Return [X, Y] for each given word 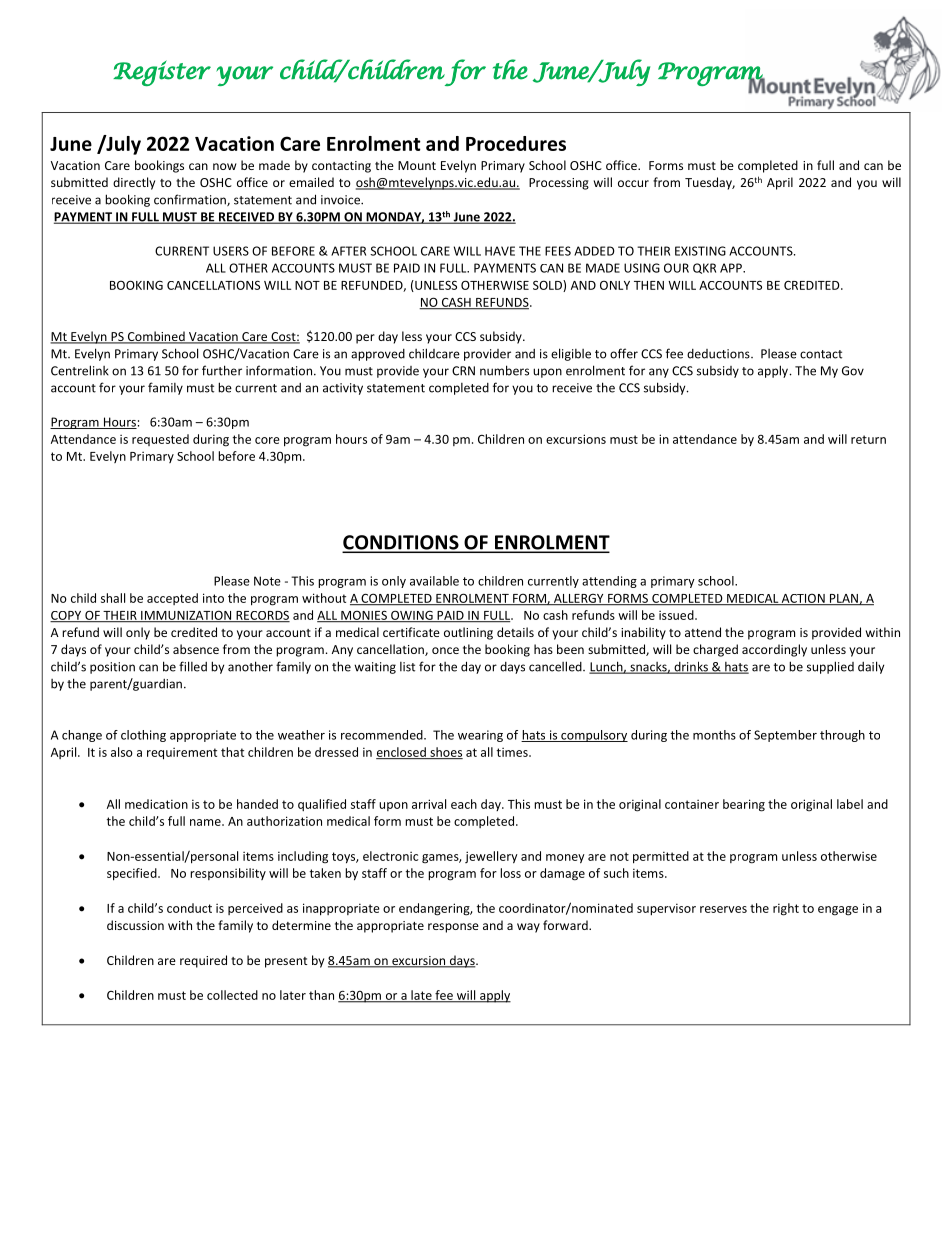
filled [193, 666]
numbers [504, 370]
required [203, 961]
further [222, 370]
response [453, 928]
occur [633, 183]
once [445, 650]
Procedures [516, 143]
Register [162, 73]
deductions [719, 354]
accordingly [774, 650]
